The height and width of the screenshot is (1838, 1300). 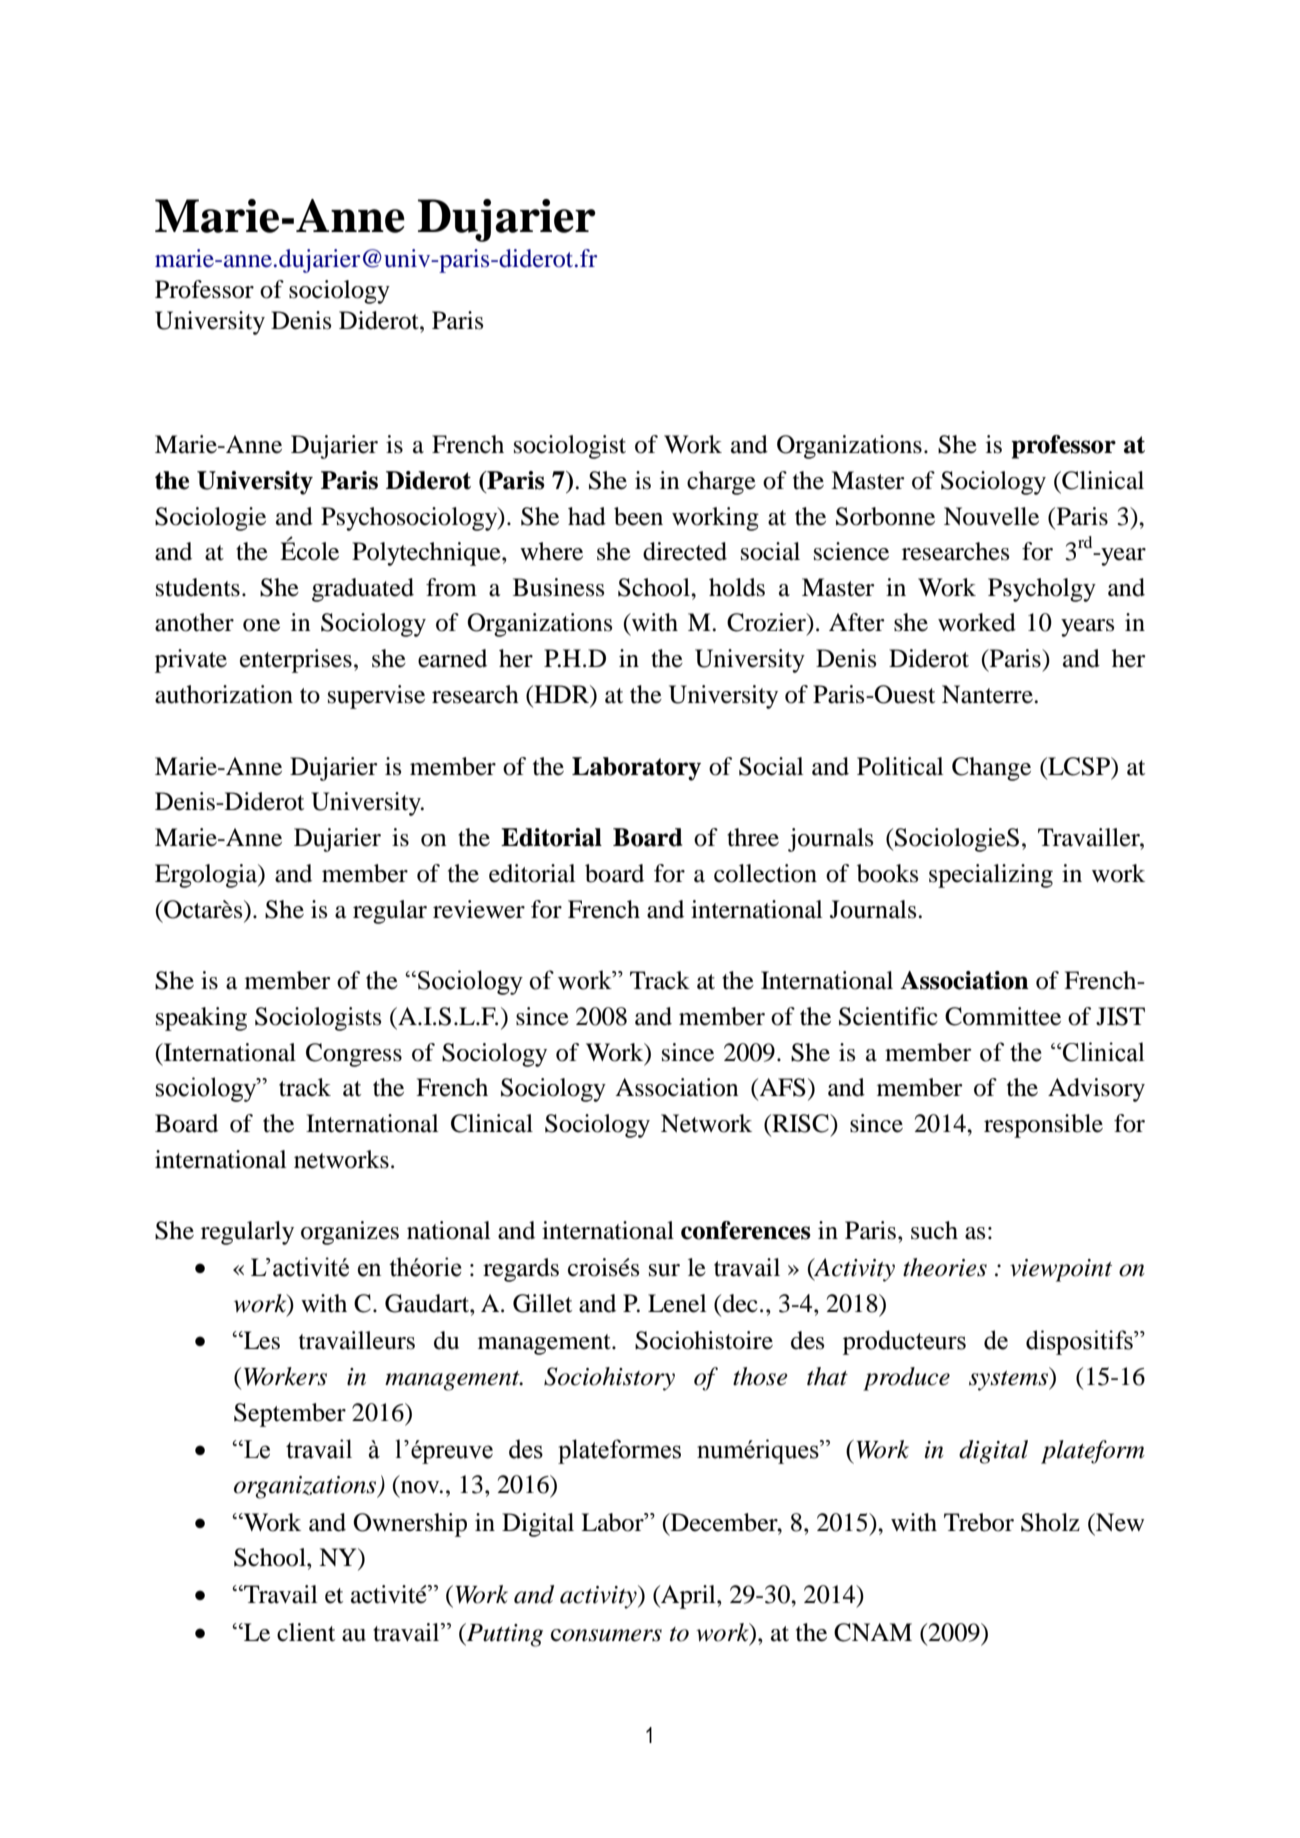 What do you see at coordinates (1061, 1270) in the screenshot?
I see `viewpoint` at bounding box center [1061, 1270].
